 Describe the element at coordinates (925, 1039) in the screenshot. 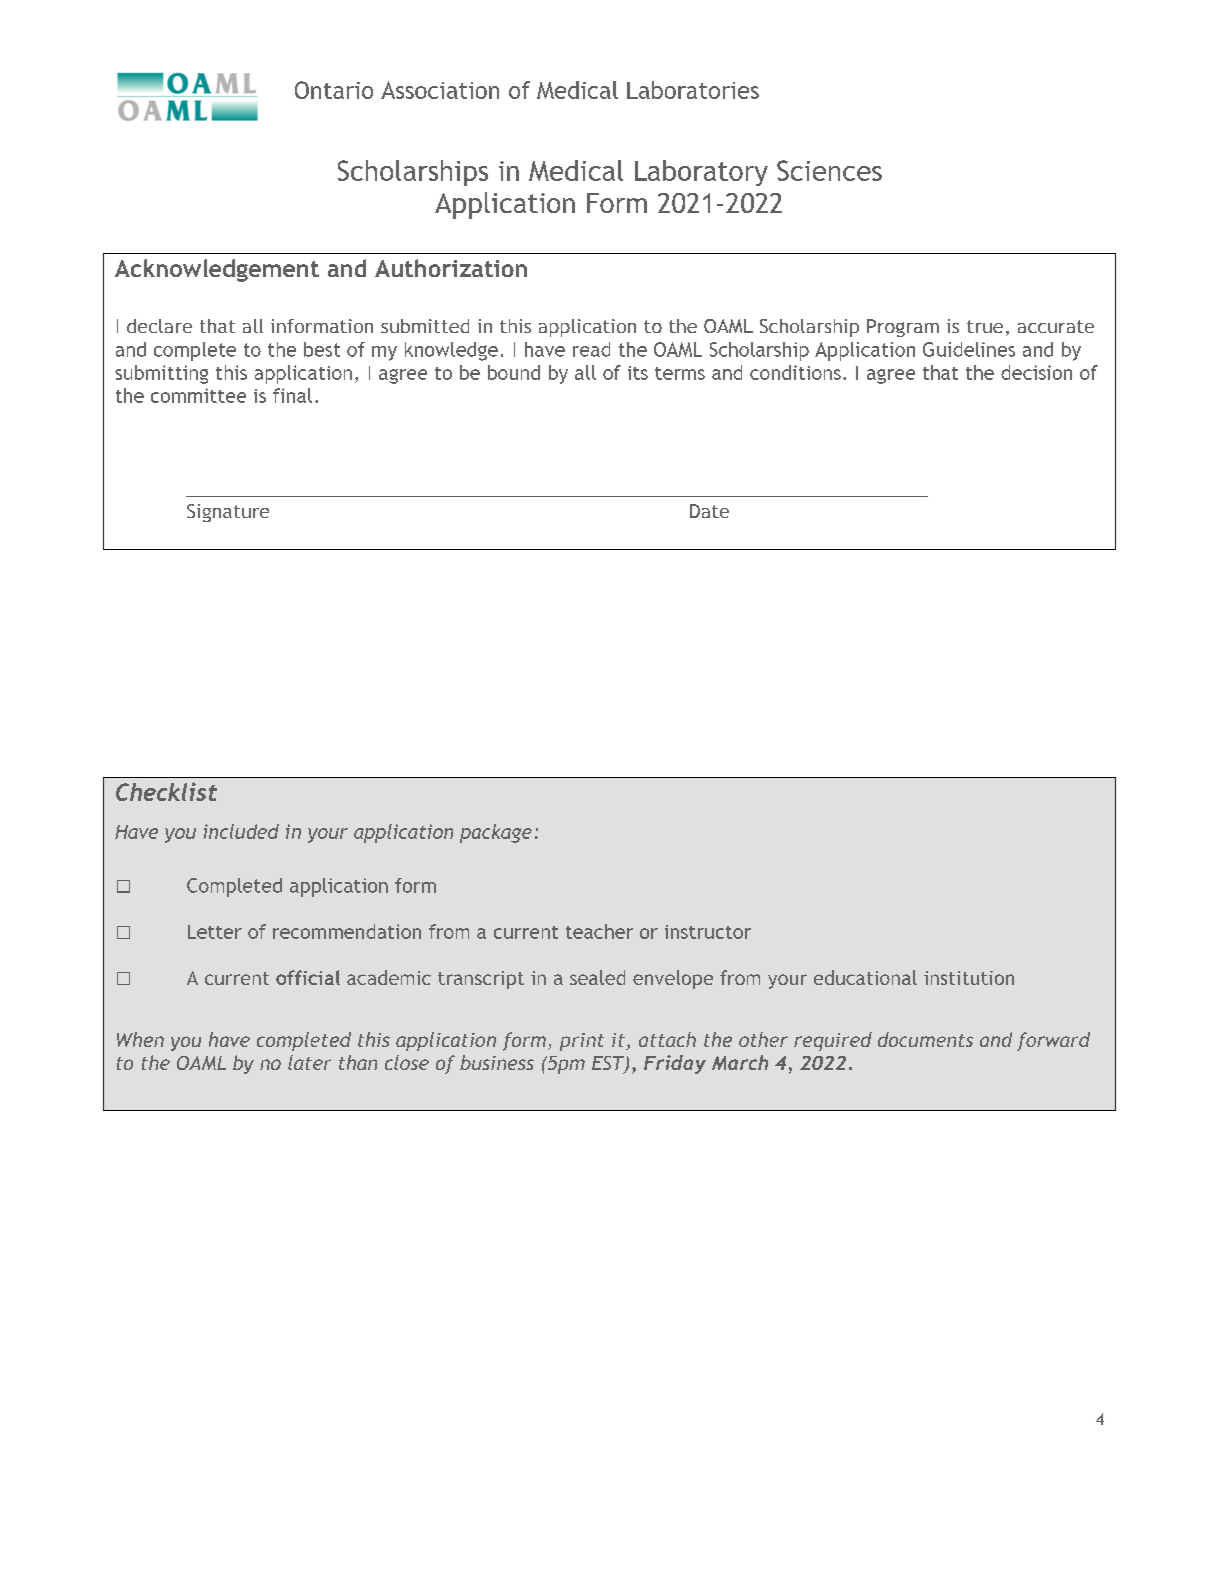

I see `documents` at that location.
